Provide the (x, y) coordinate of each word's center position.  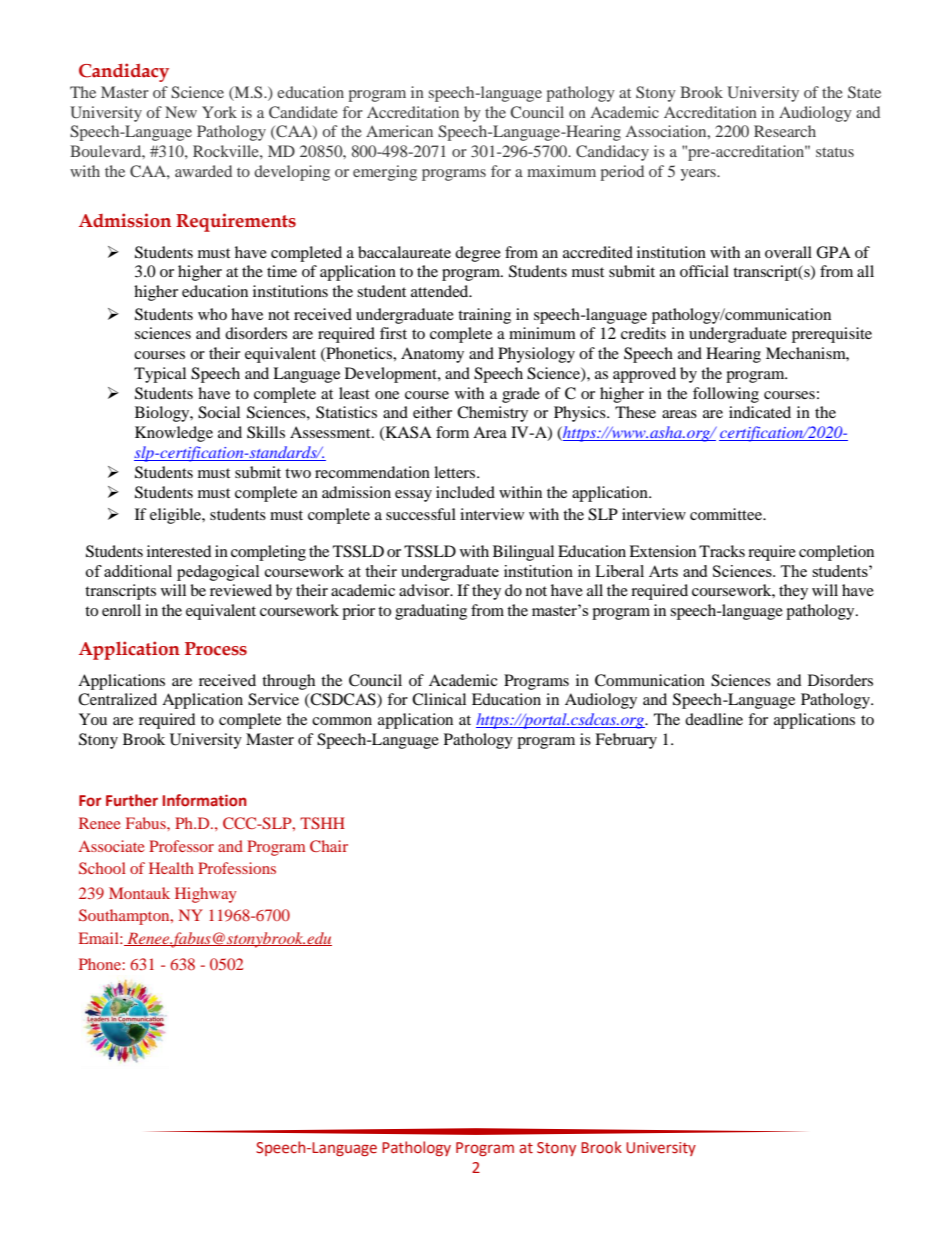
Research (785, 131)
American (399, 131)
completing (268, 553)
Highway (206, 895)
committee (727, 514)
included (465, 492)
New (181, 112)
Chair (329, 846)
